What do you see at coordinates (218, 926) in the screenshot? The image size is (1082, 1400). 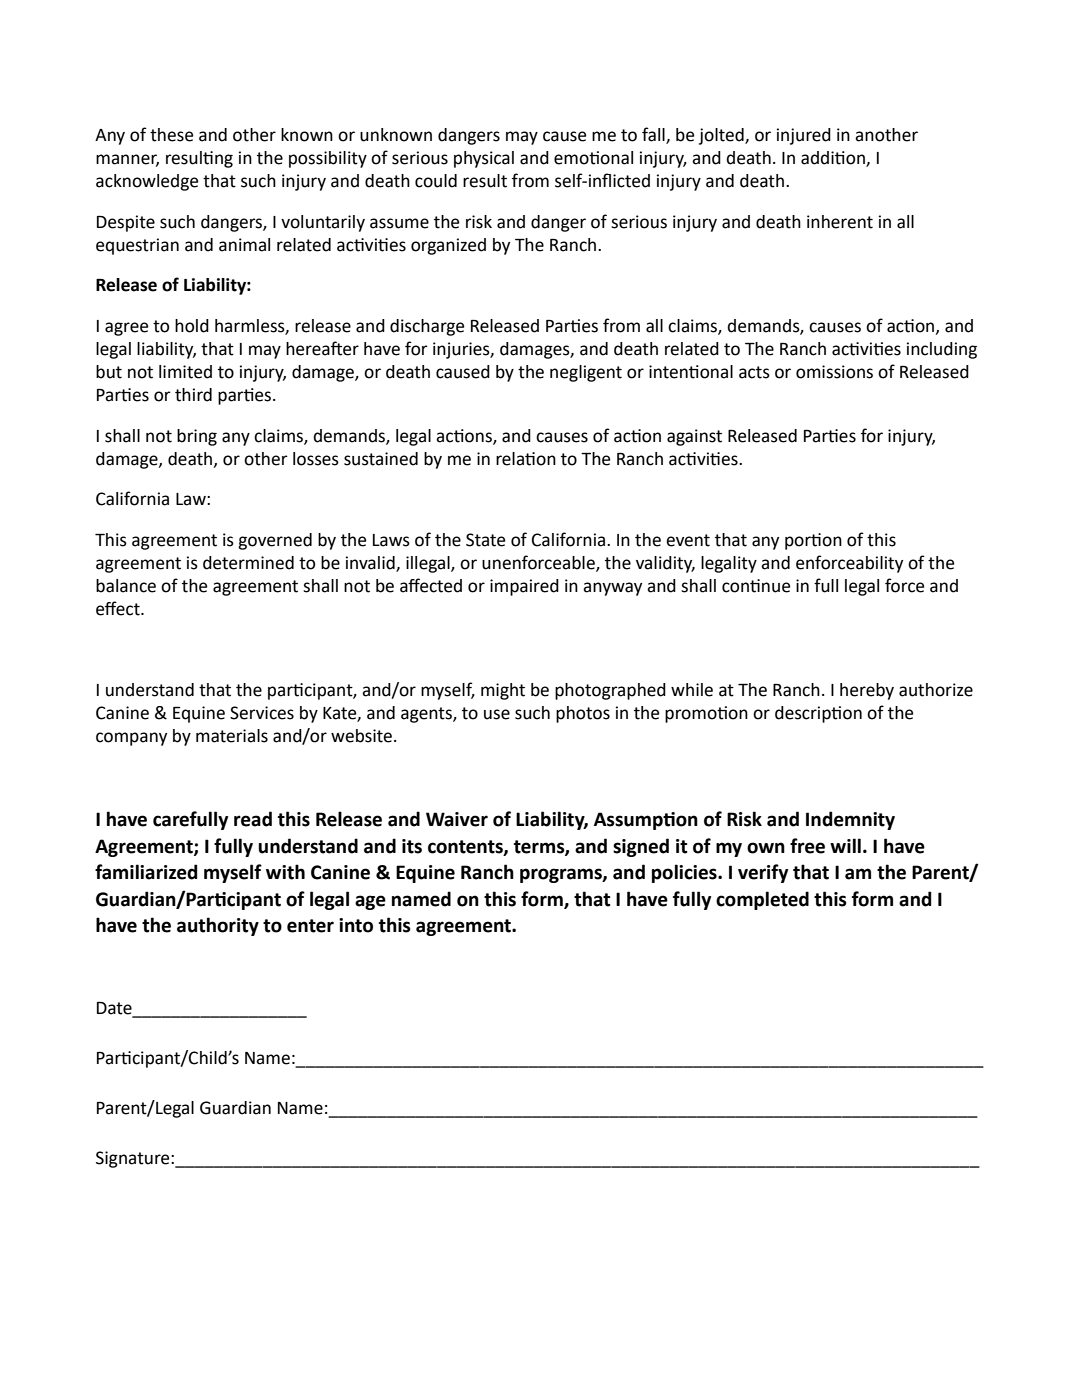 I see `authority` at bounding box center [218, 926].
